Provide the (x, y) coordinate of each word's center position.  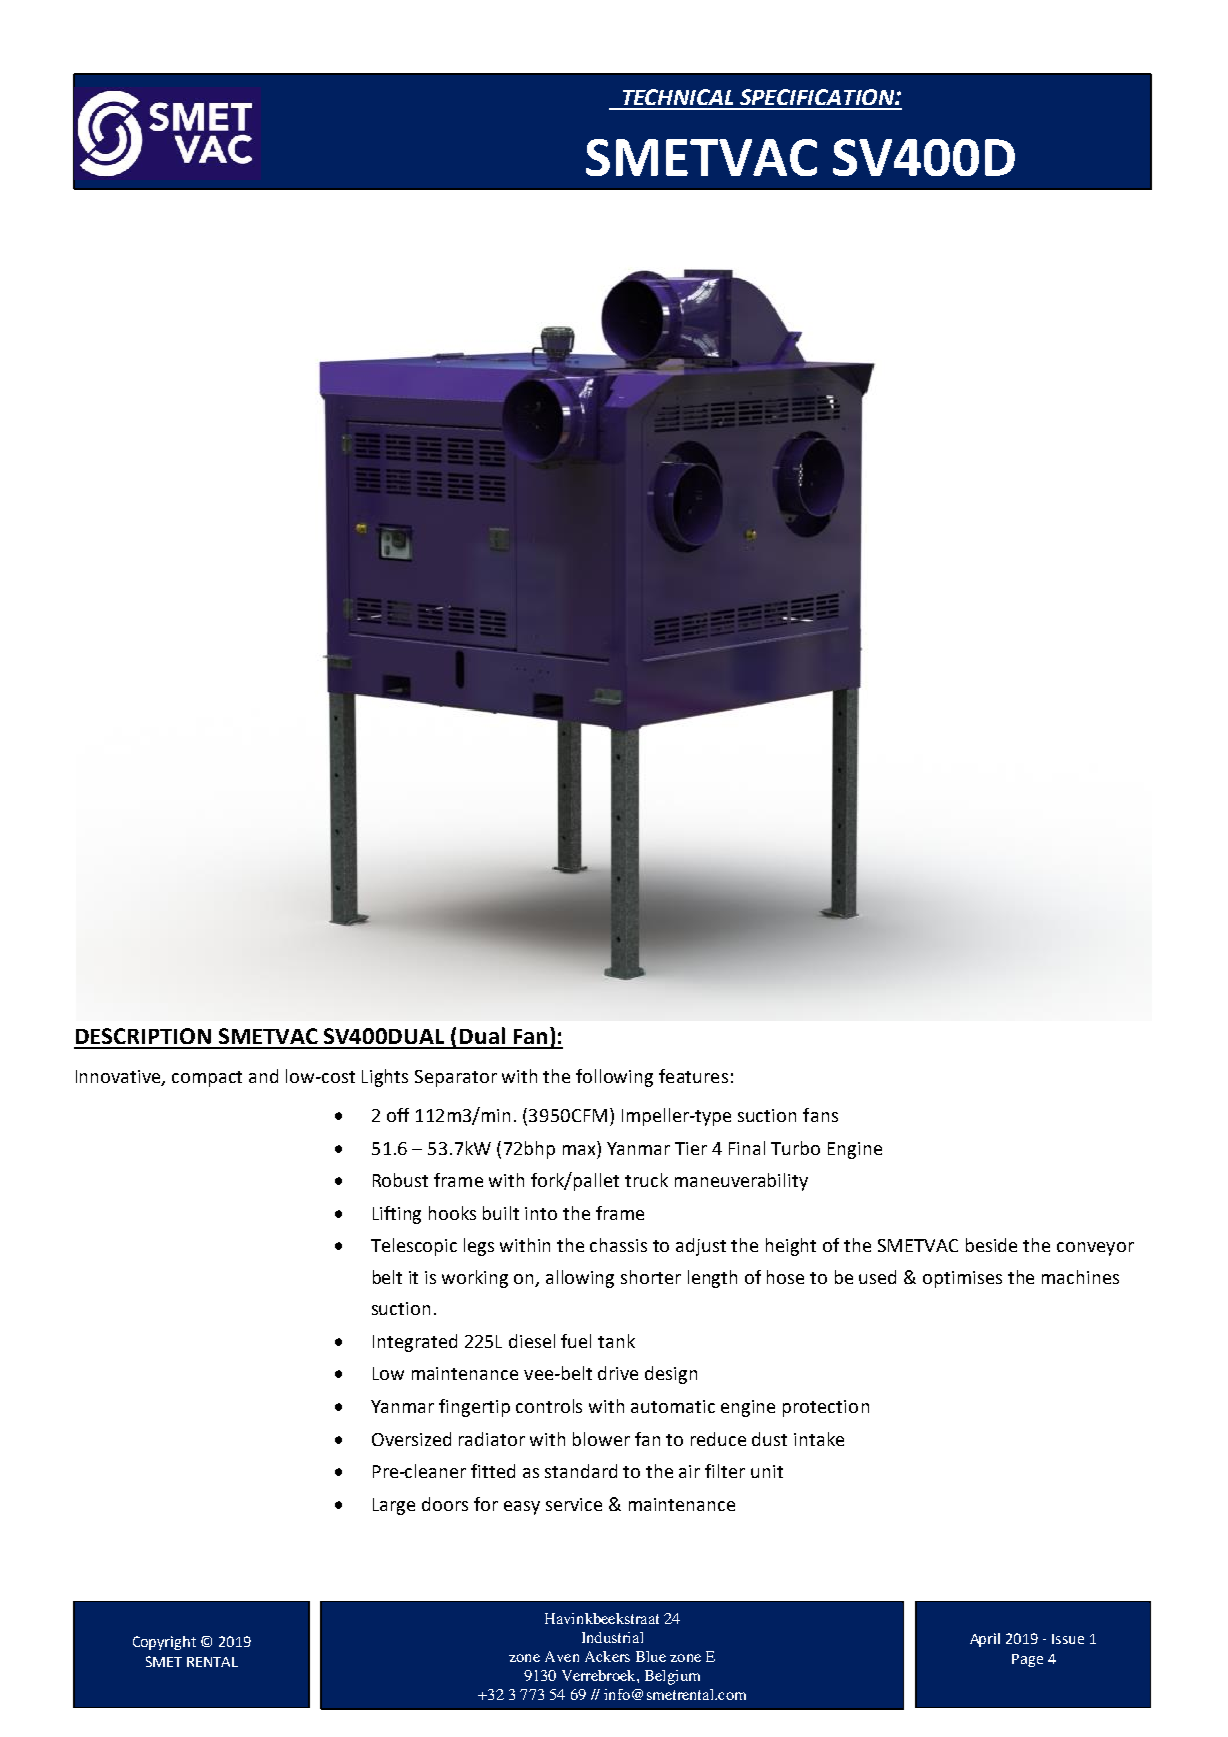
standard (581, 1471)
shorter (651, 1277)
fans (820, 1115)
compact (207, 1079)
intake (819, 1439)
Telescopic (414, 1247)
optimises (962, 1279)
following (614, 1078)
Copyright (164, 1643)
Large (394, 1506)
